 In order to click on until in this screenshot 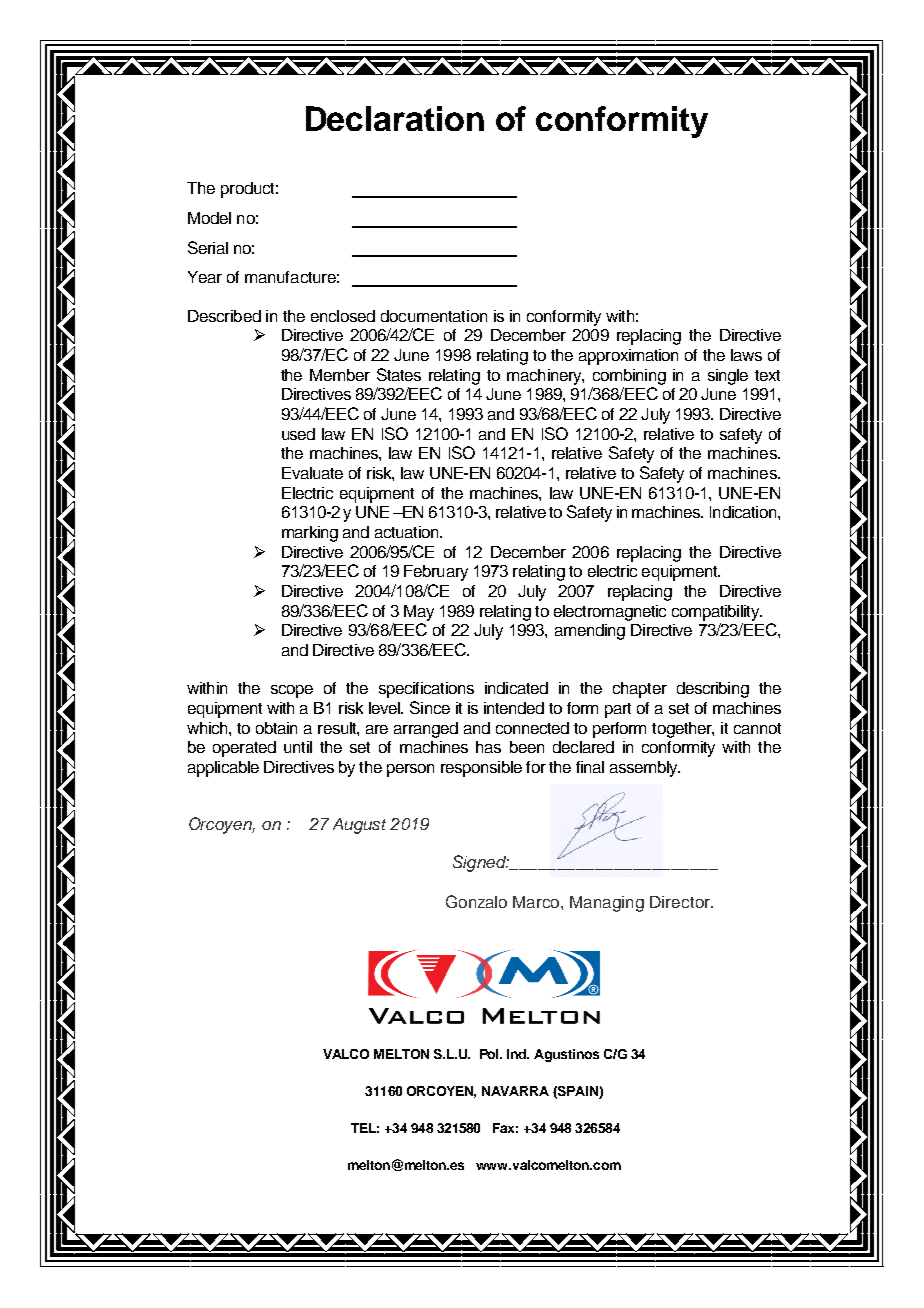, I will do `click(298, 747)`.
